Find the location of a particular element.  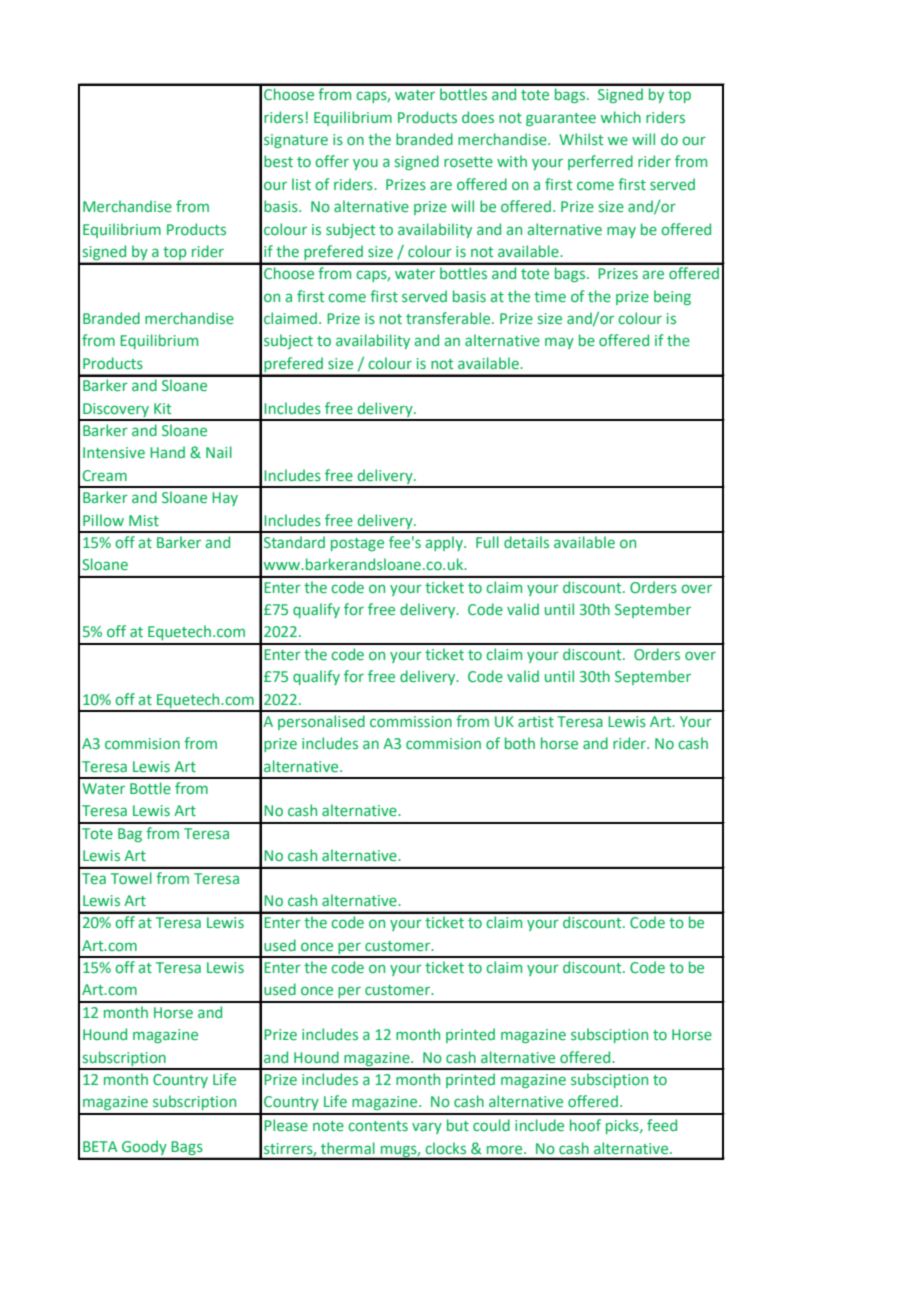

transferable is located at coordinates (449, 318).
